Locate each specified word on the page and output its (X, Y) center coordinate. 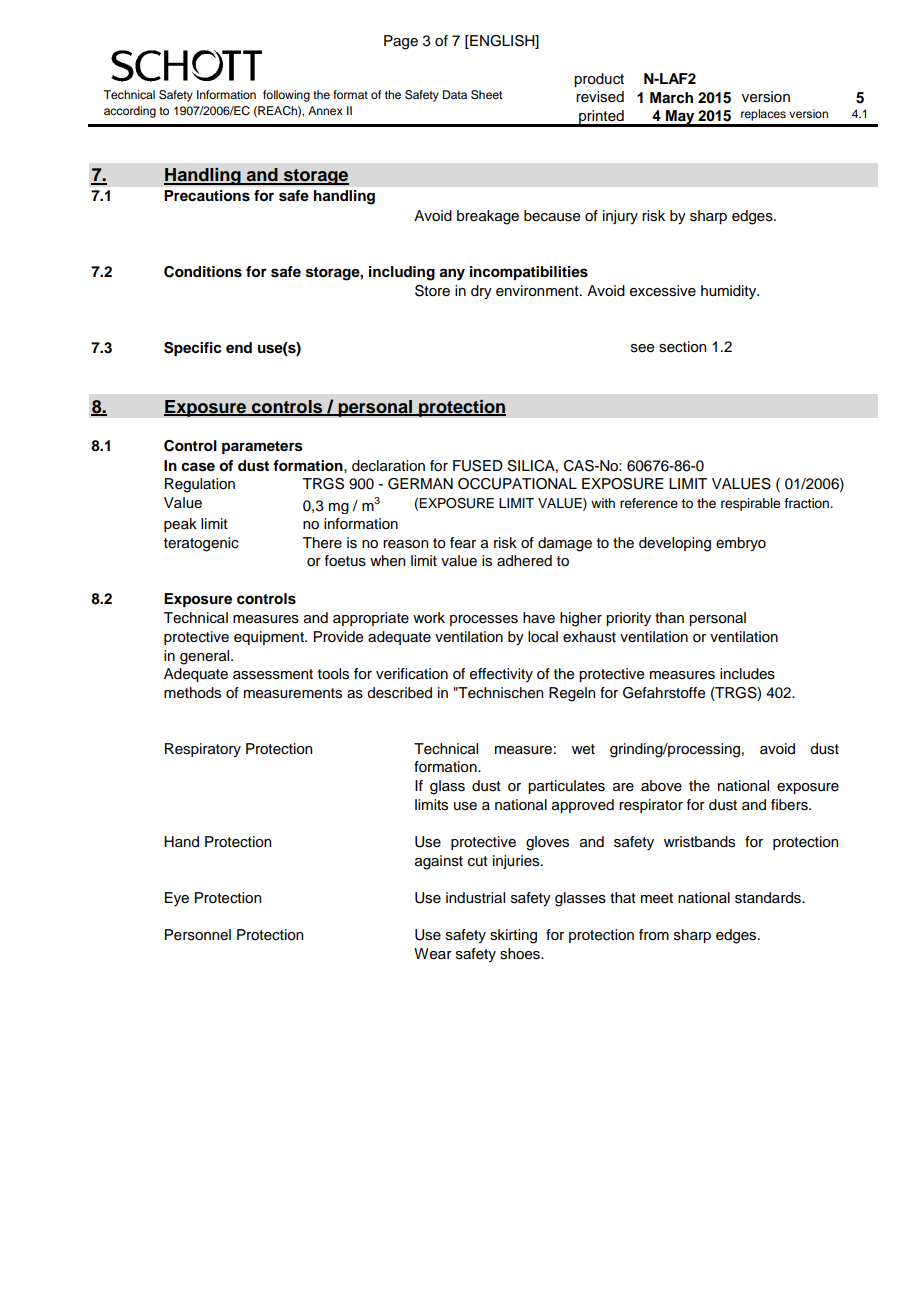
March (671, 97)
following (286, 96)
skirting (513, 936)
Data (455, 94)
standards (769, 898)
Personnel (198, 935)
